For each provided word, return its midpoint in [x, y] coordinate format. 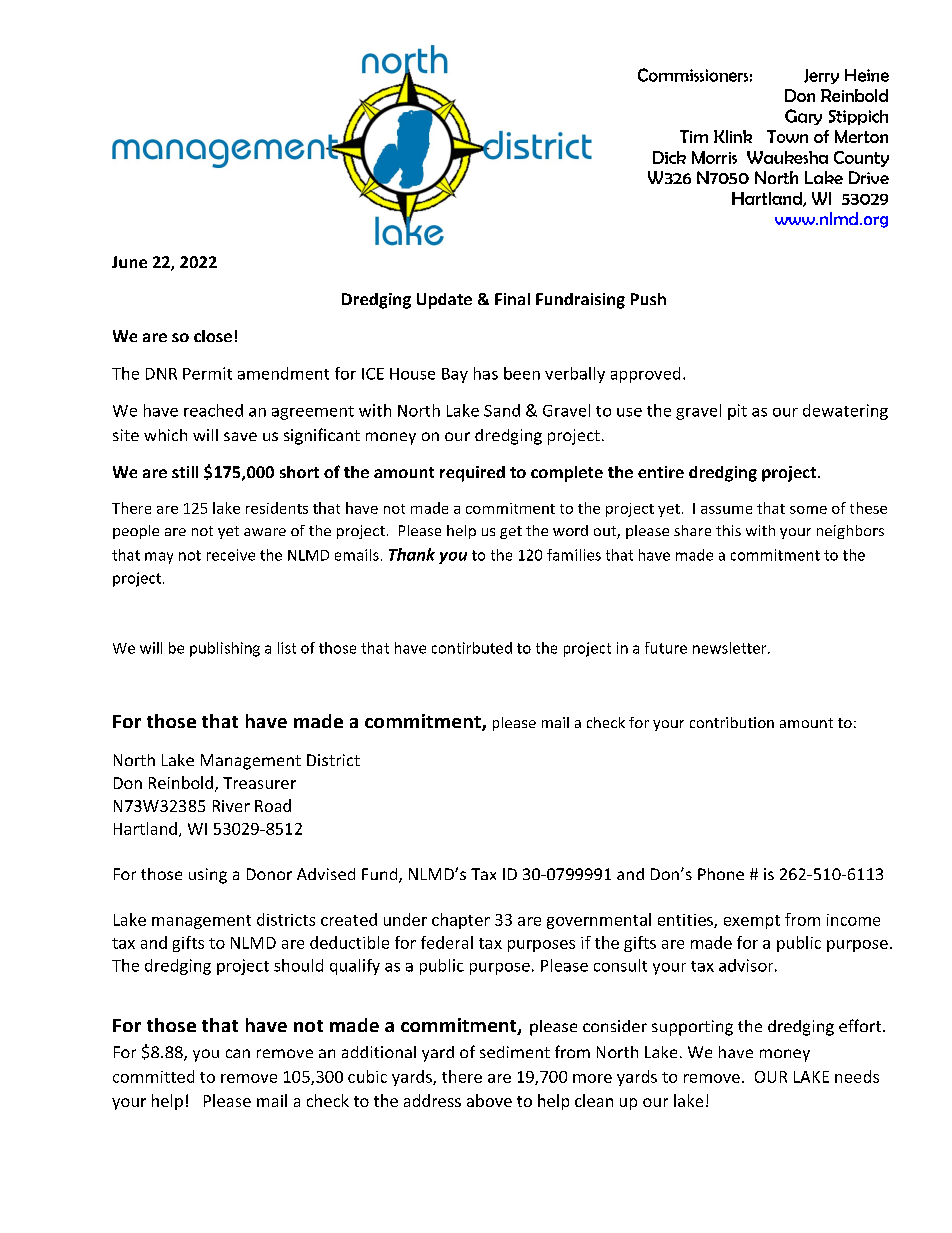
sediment [515, 1052]
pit [737, 412]
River [231, 806]
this [728, 530]
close [213, 336]
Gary [803, 117]
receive [231, 555]
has [486, 373]
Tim [694, 136]
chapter [461, 921]
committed [153, 1076]
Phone [721, 874]
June [129, 262]
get [511, 532]
